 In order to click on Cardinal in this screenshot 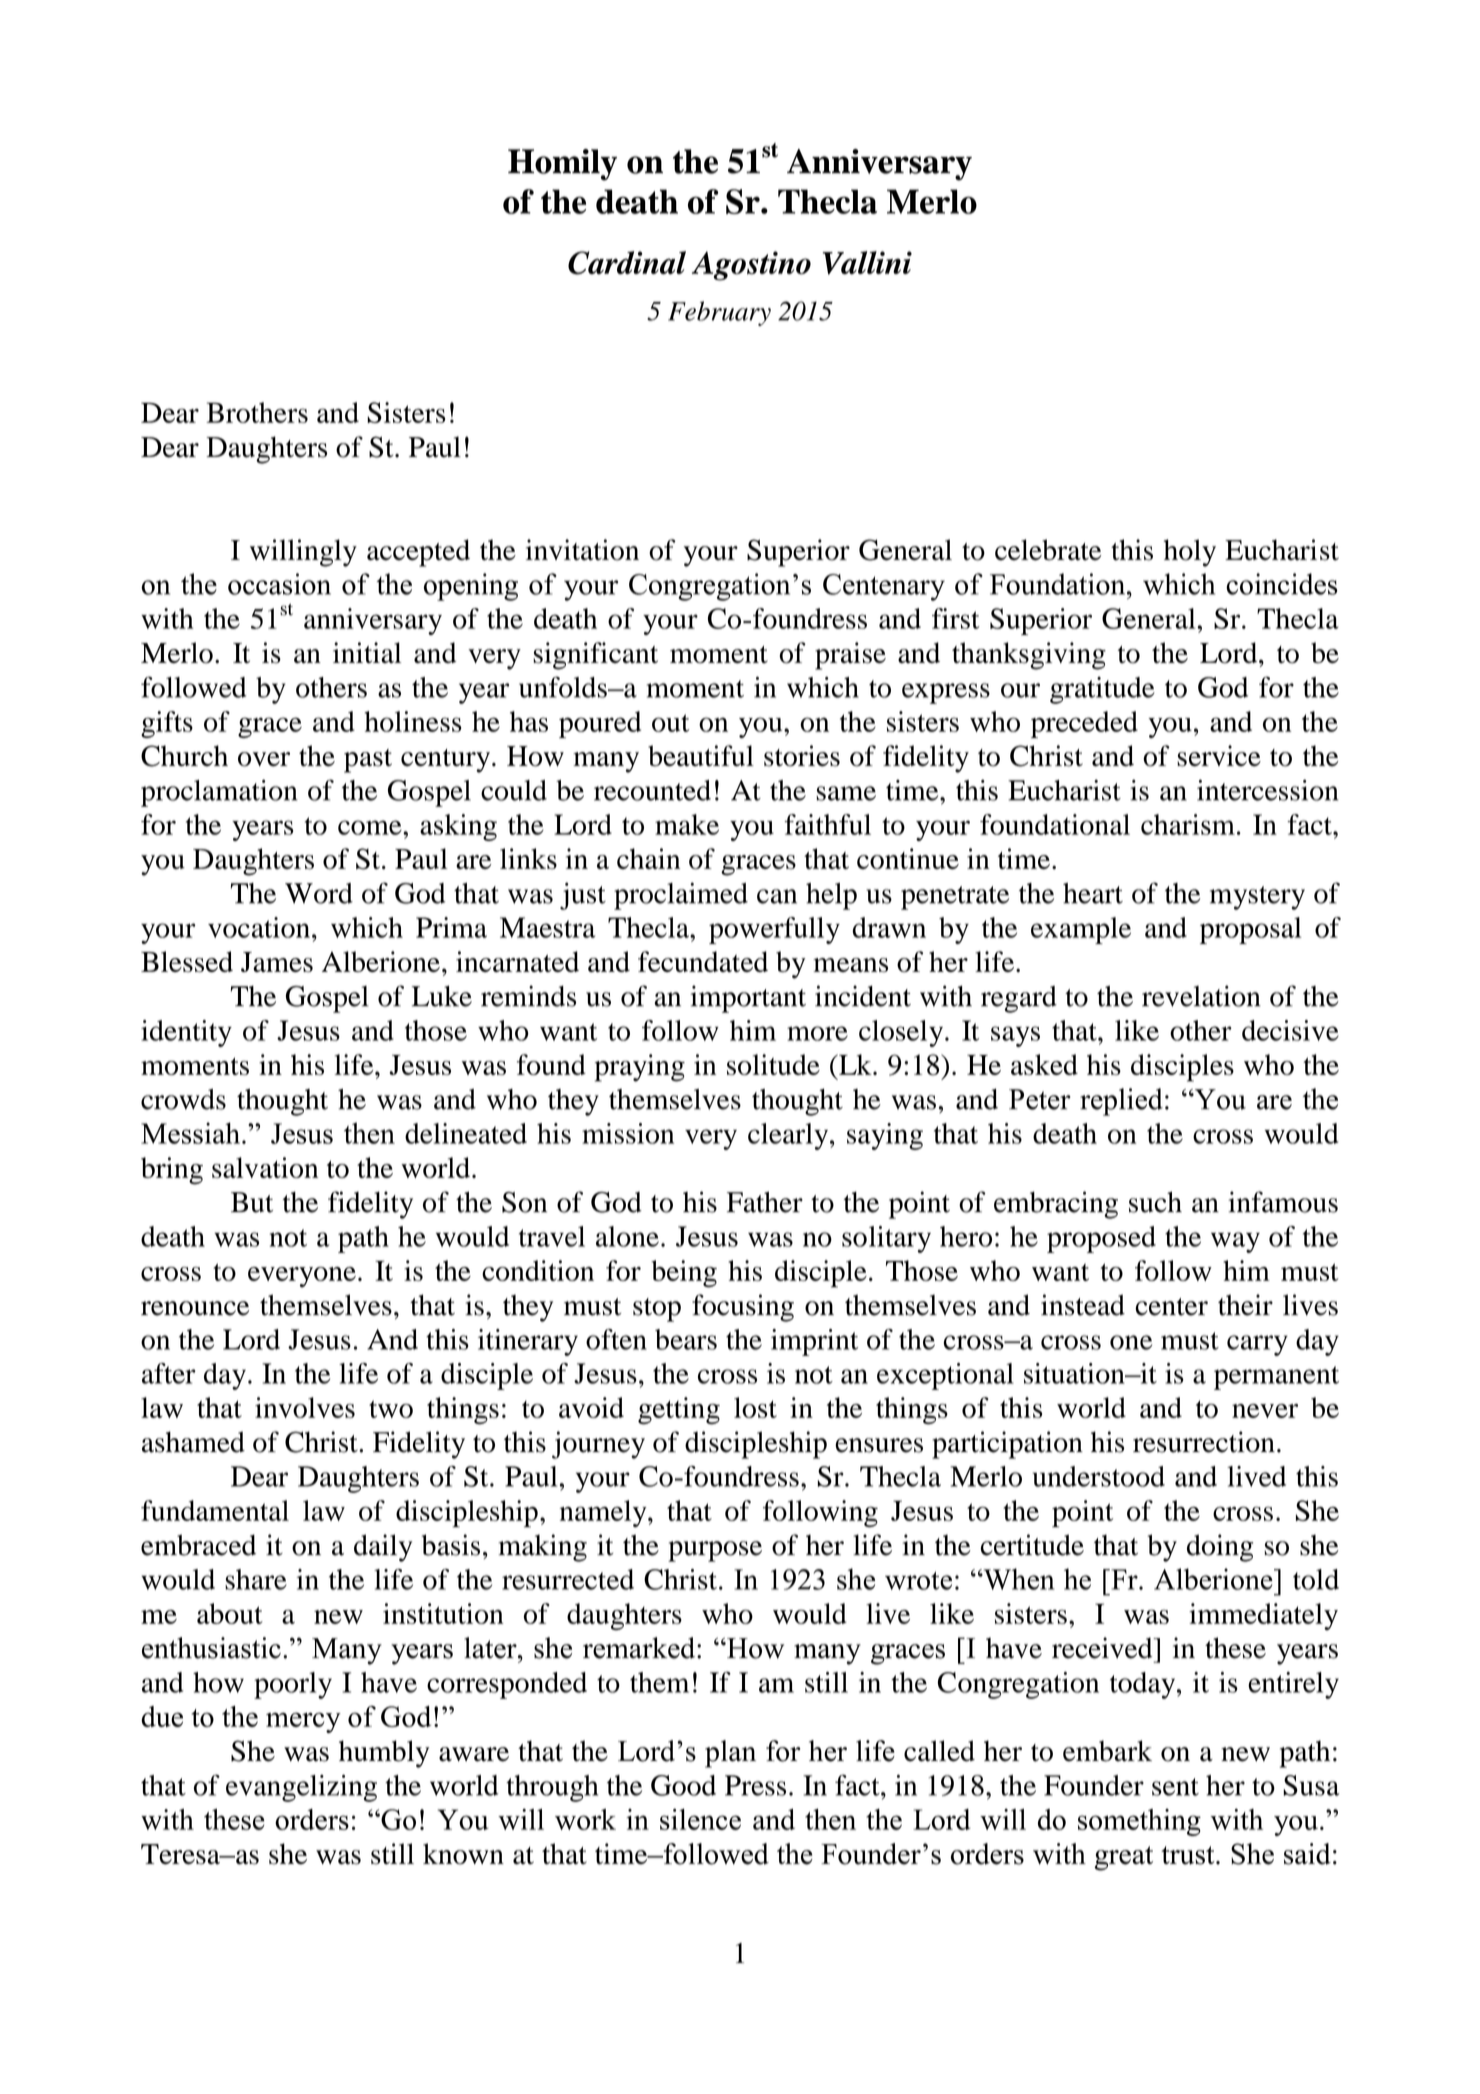, I will do `click(627, 263)`.
